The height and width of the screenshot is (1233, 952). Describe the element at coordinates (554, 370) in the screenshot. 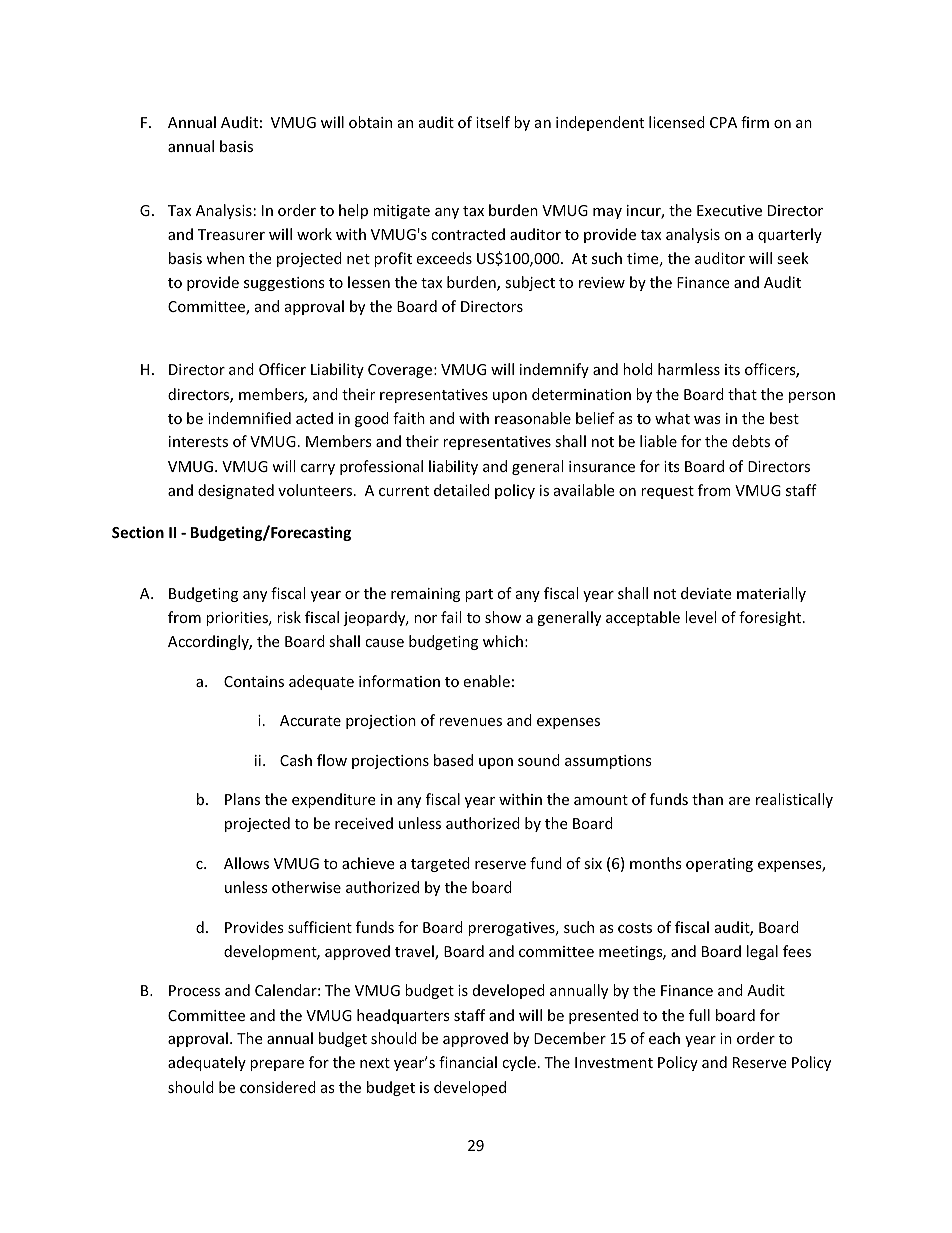

I see `indemnify` at that location.
